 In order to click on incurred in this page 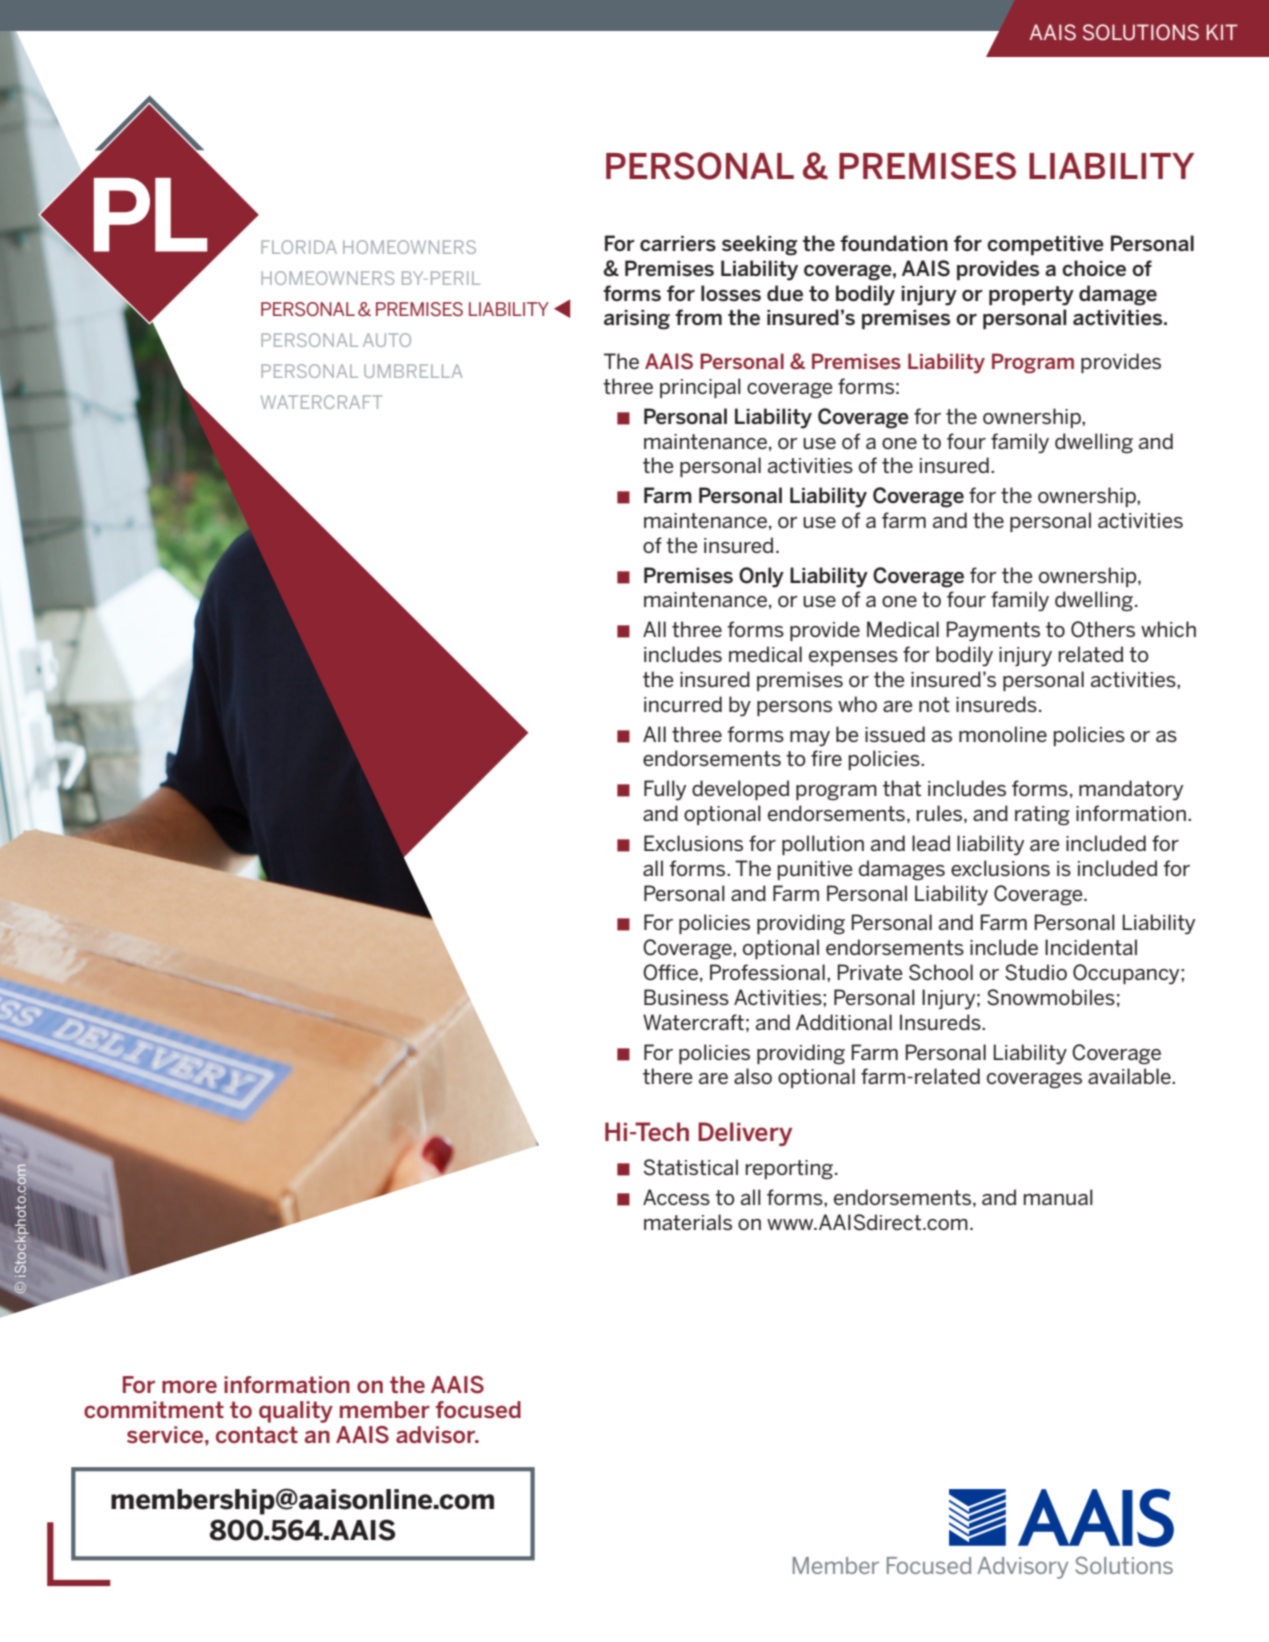, I will do `click(683, 704)`.
